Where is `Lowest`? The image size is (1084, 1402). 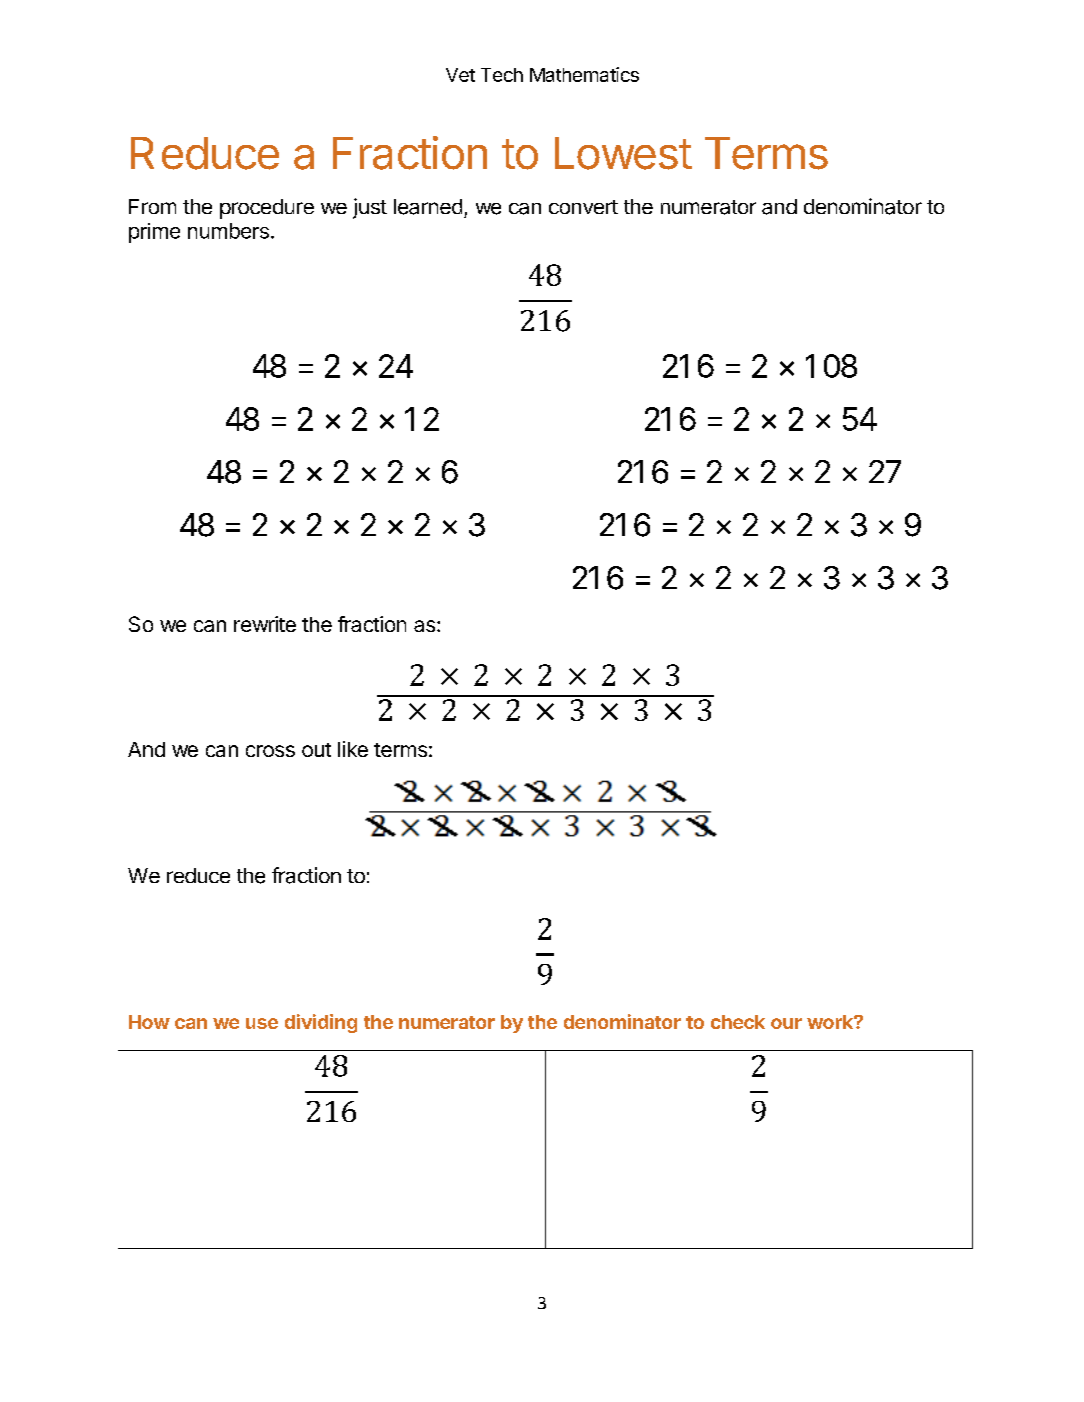
Lowest is located at coordinates (623, 153).
